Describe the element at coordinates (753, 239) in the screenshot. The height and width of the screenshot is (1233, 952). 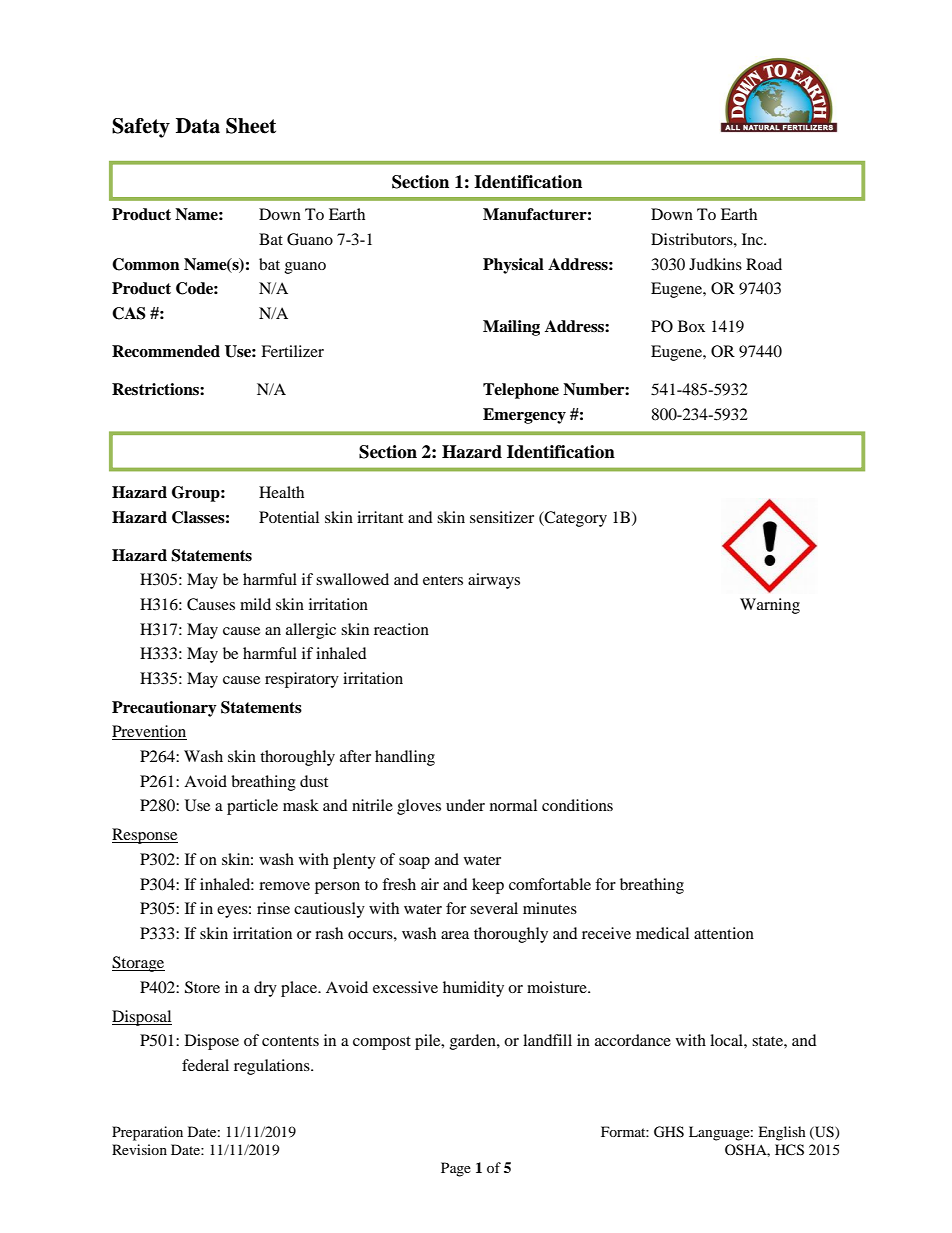
I see `Inc` at that location.
